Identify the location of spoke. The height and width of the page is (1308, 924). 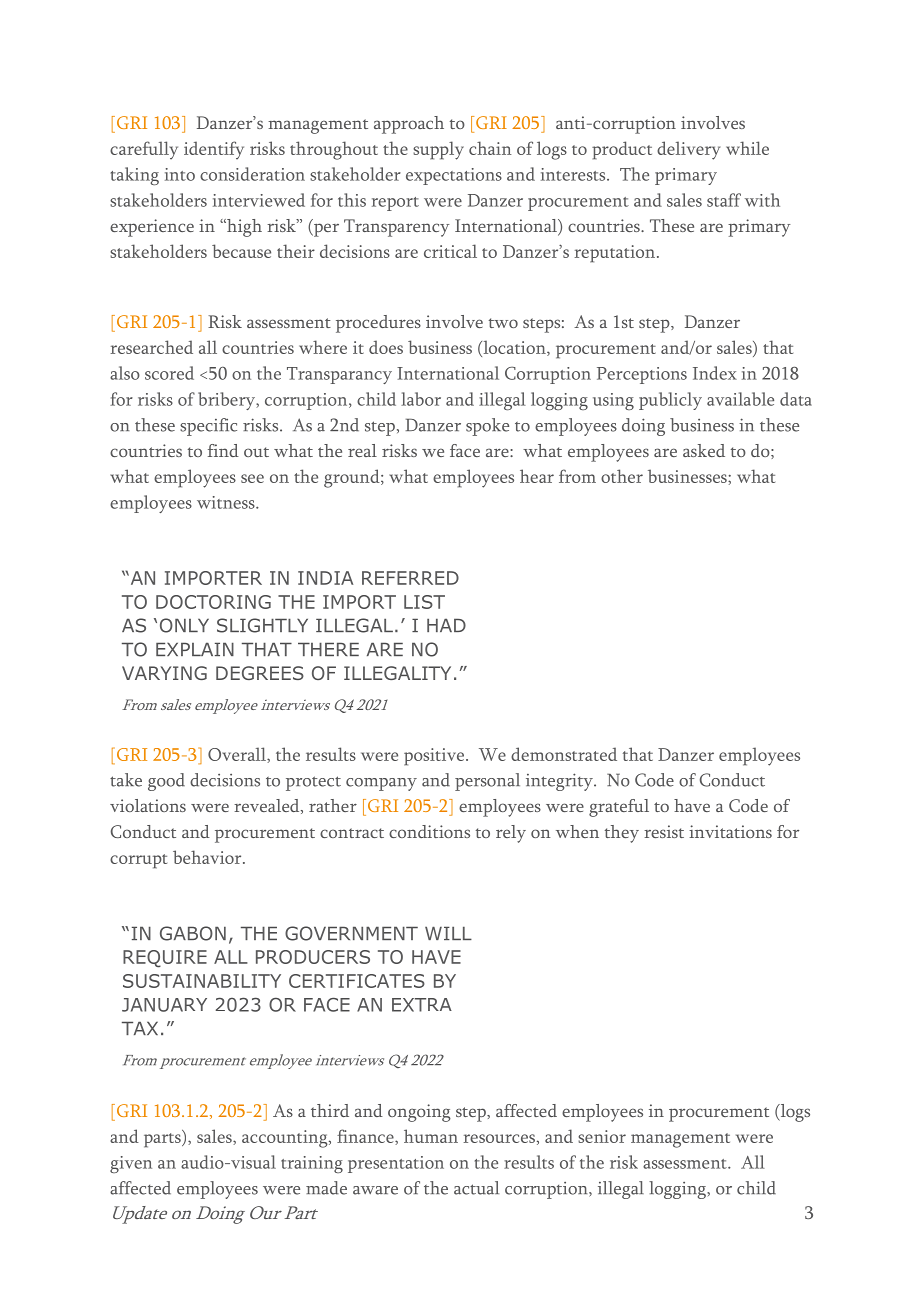
(487, 427).
